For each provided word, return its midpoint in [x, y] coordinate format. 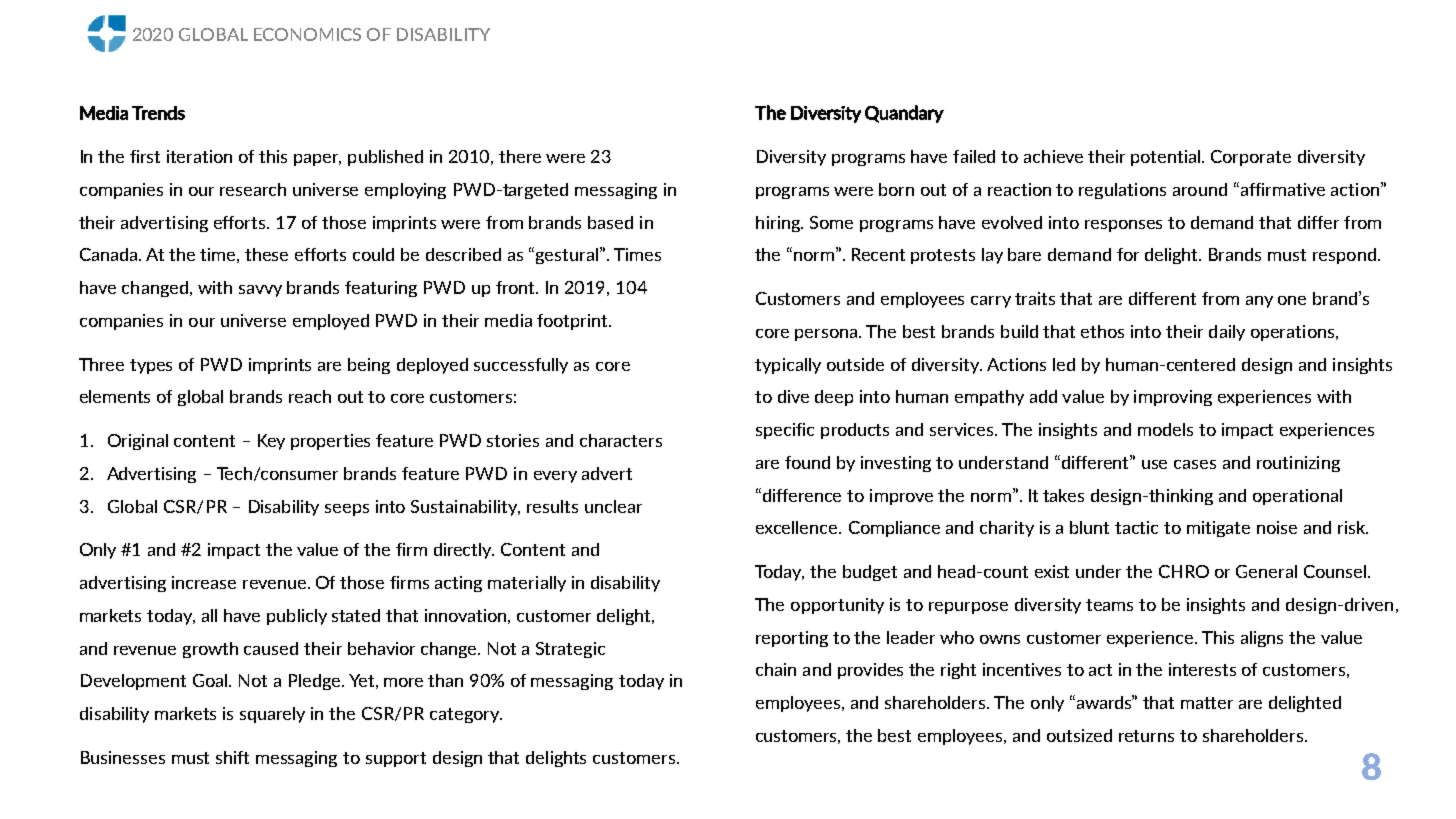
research [253, 189]
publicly [297, 617]
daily [1227, 333]
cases [1195, 464]
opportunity [837, 606]
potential [1167, 158]
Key [271, 442]
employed [331, 322]
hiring [779, 224]
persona [827, 335]
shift [232, 757]
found [807, 462]
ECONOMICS [307, 34]
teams [1109, 605]
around [1200, 189]
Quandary [904, 114]
